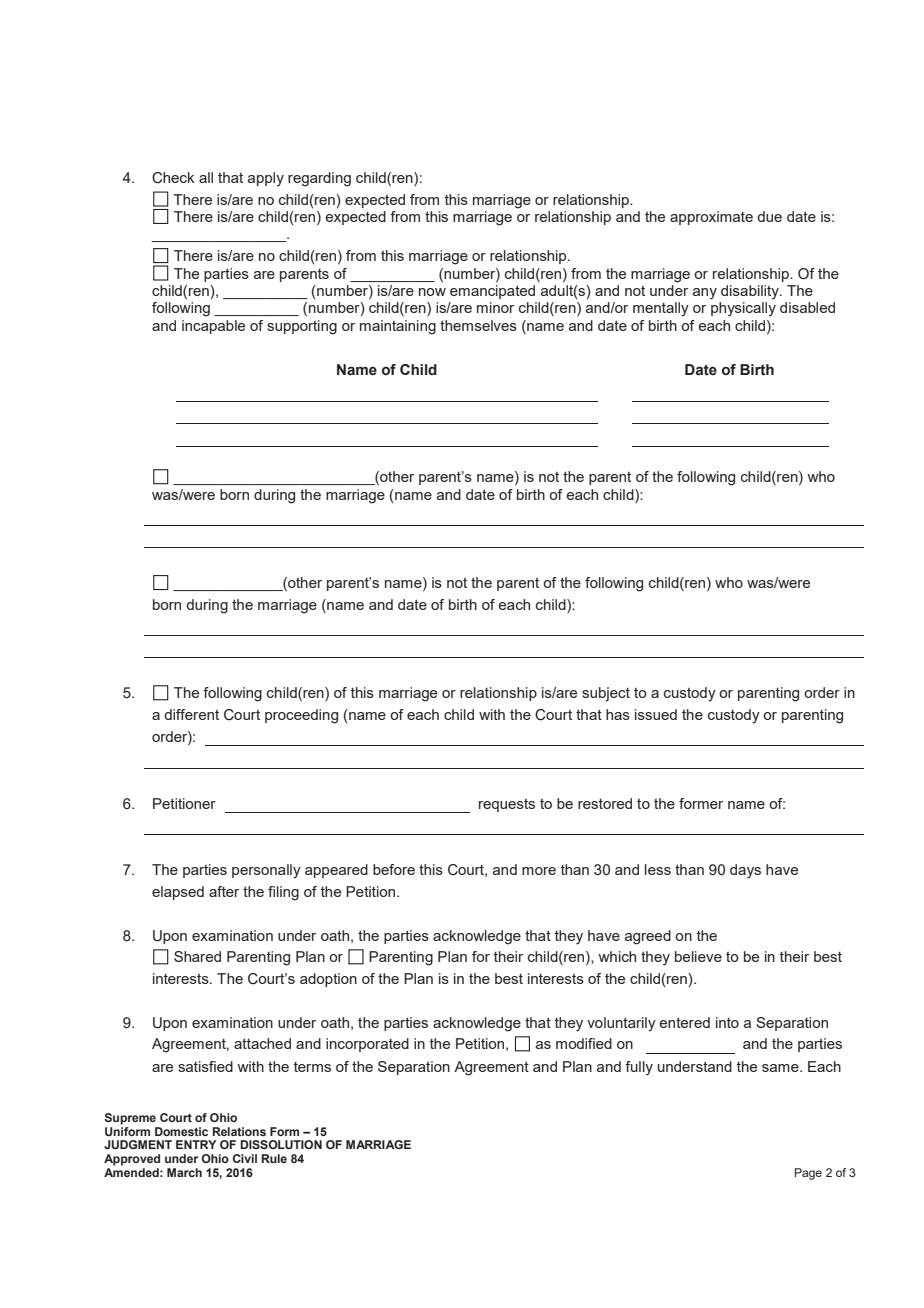 The height and width of the document is (1308, 924). I want to click on physically, so click(743, 309).
